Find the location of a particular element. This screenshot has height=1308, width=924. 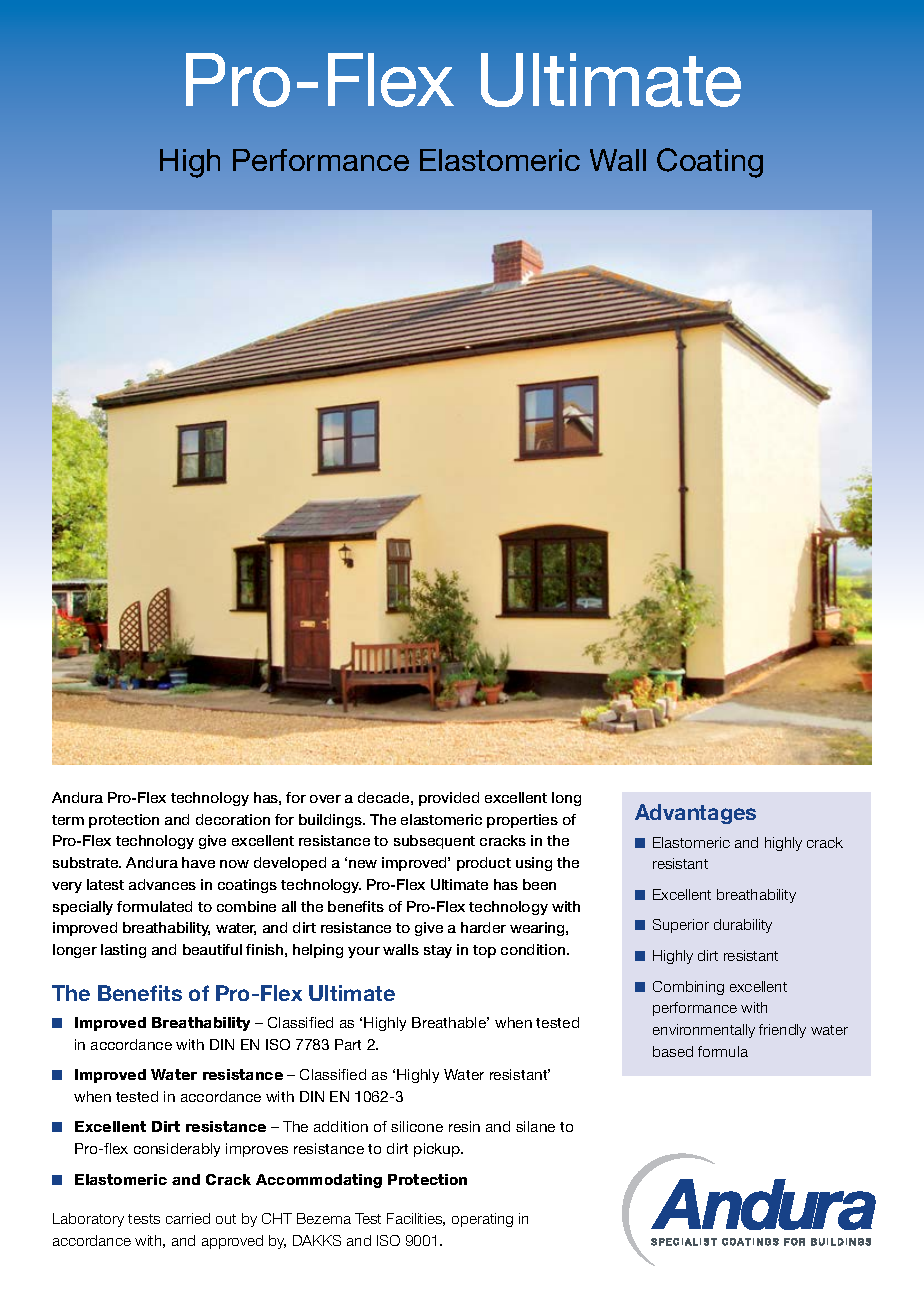

decoration is located at coordinates (233, 819).
